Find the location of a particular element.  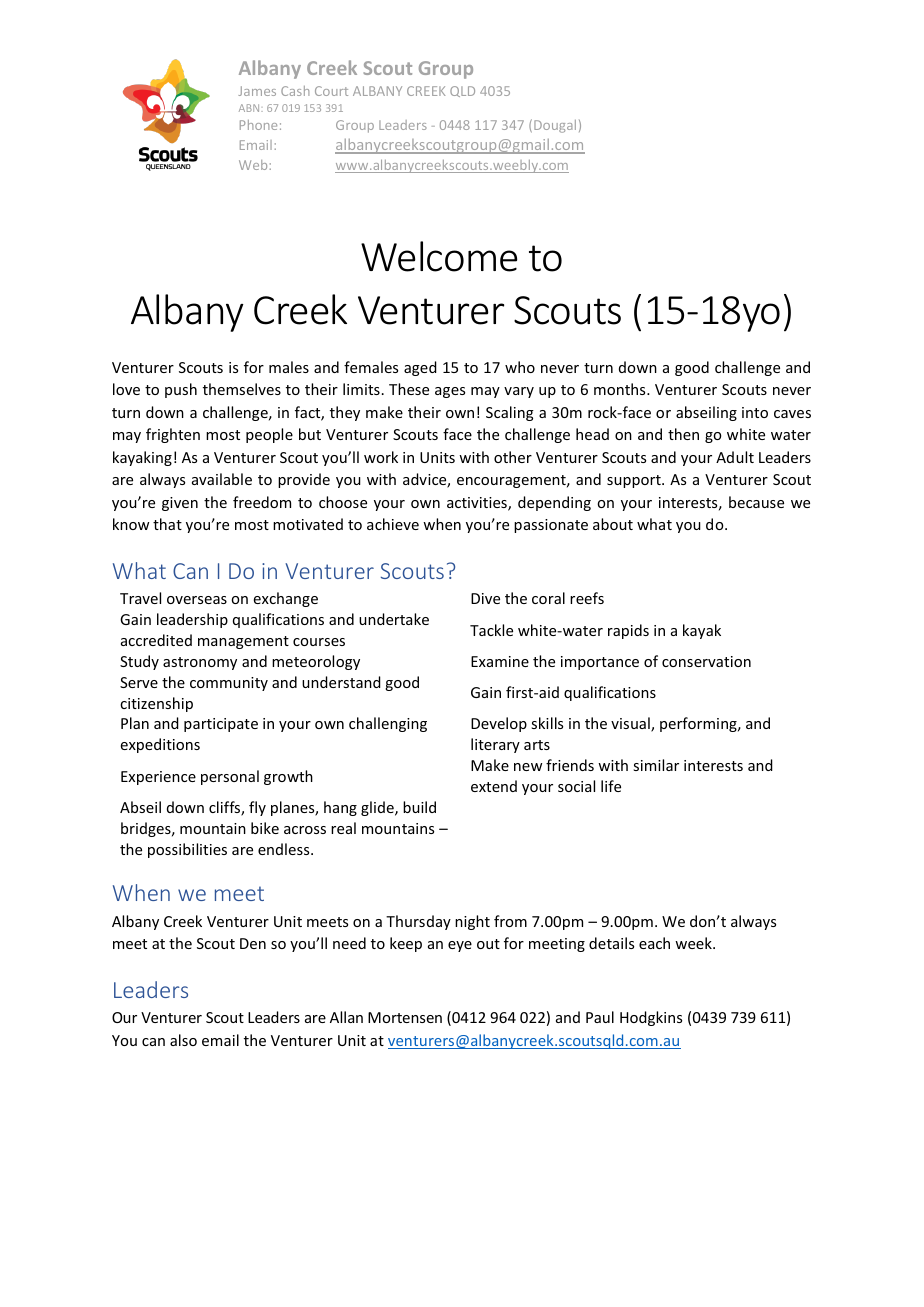

Court is located at coordinates (331, 91).
